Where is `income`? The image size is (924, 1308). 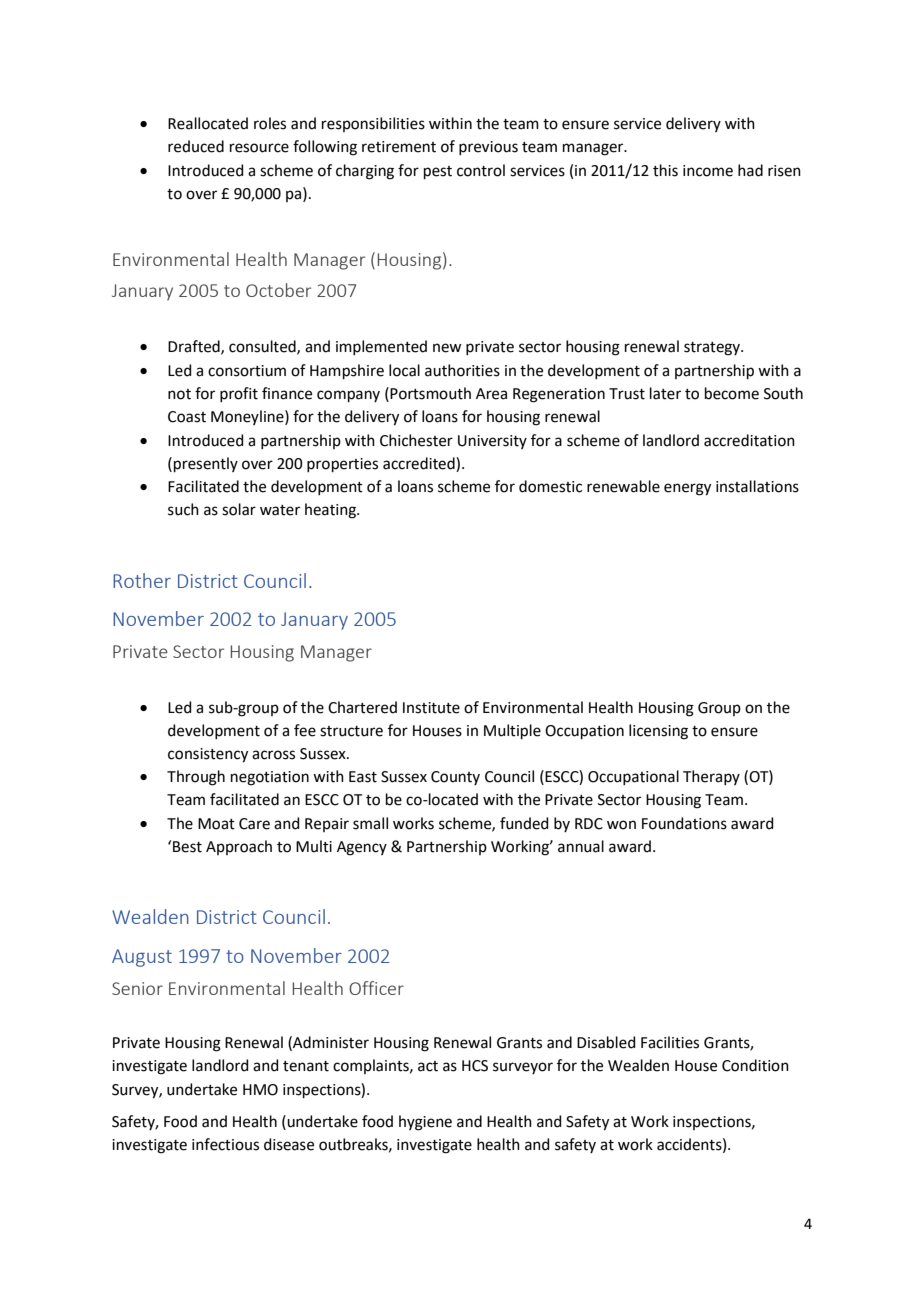 income is located at coordinates (708, 171).
